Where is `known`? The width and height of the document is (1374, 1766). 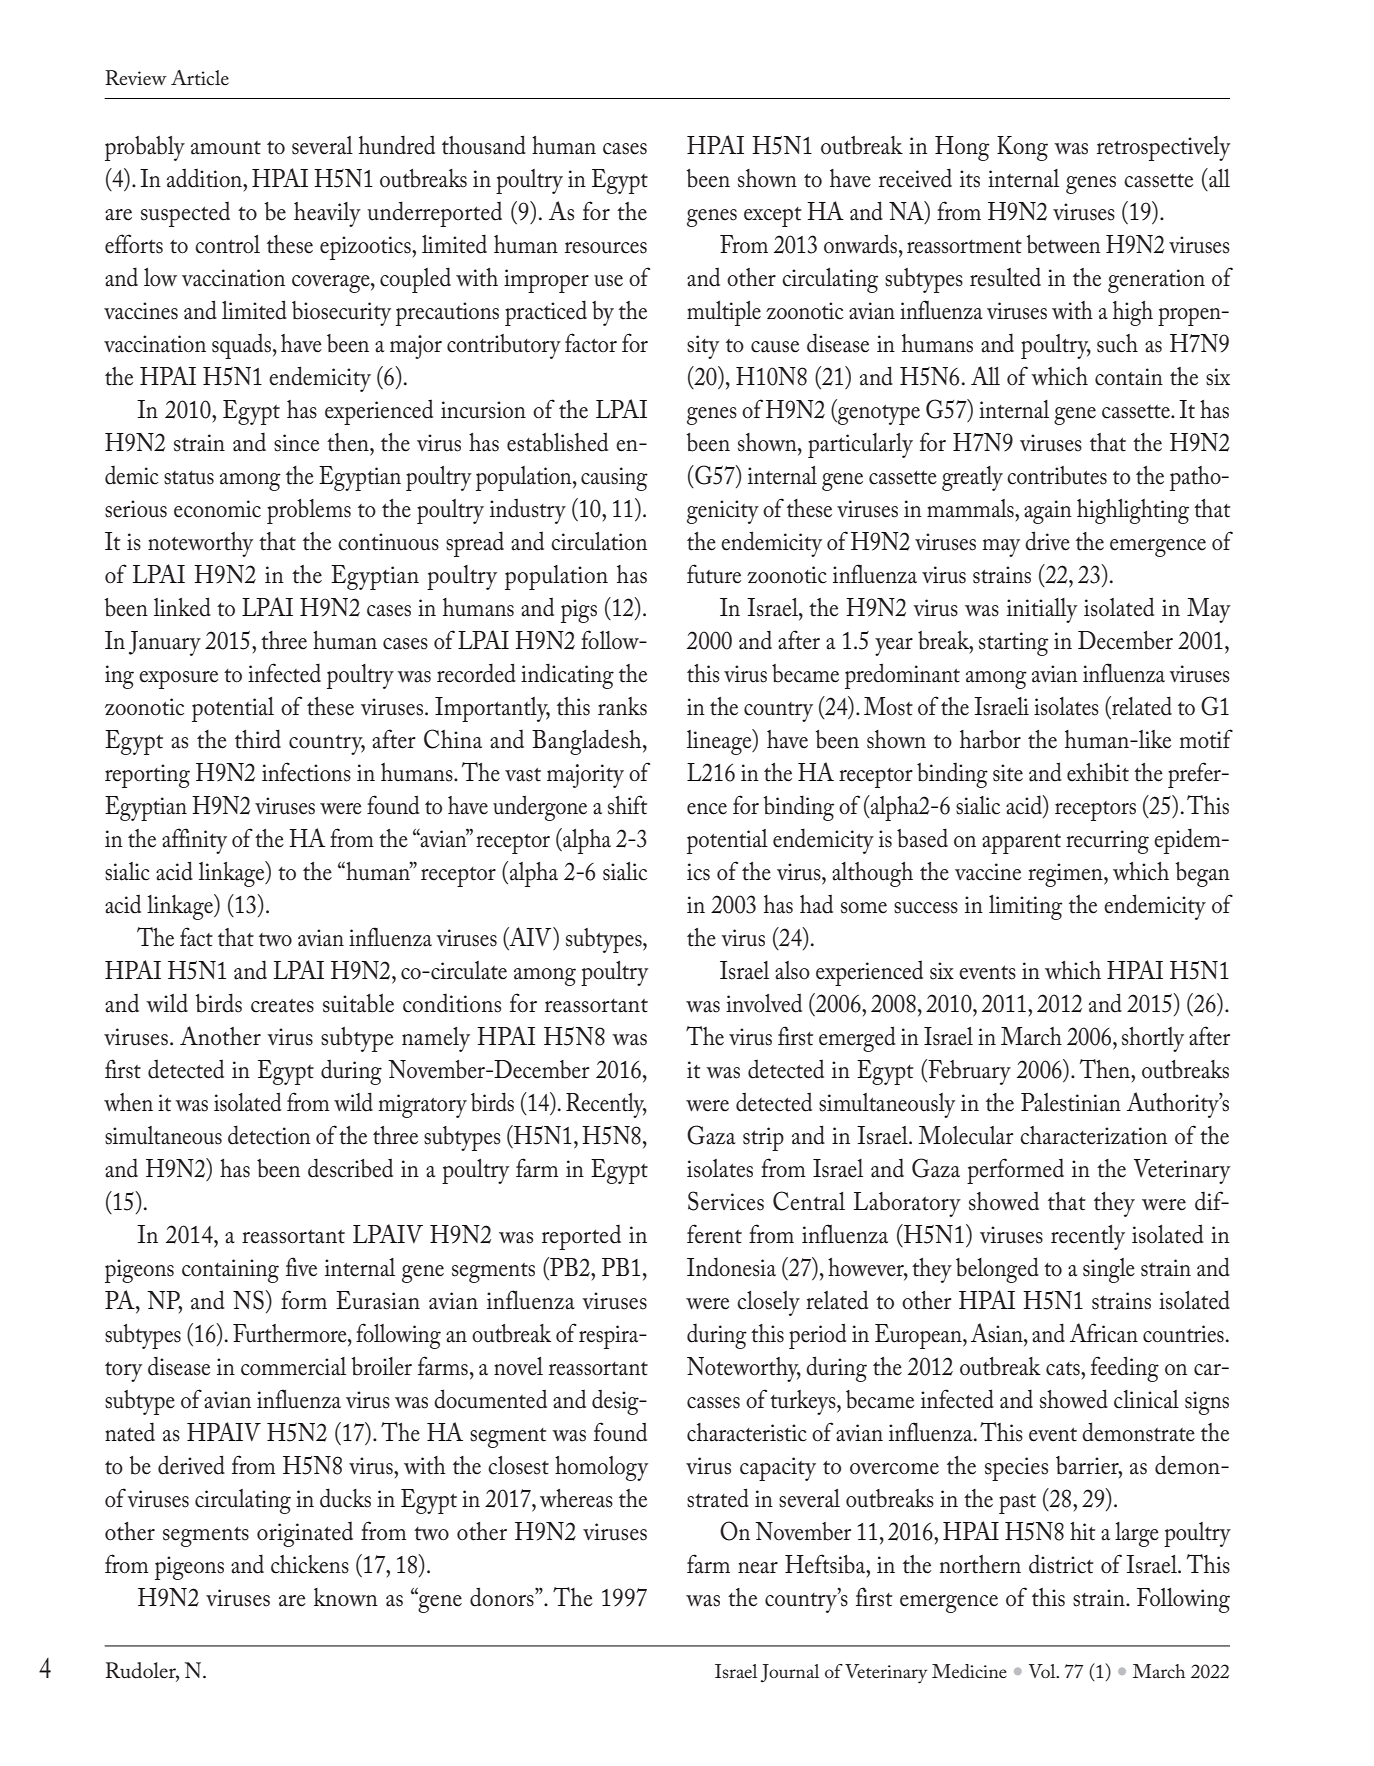
known is located at coordinates (346, 1597).
